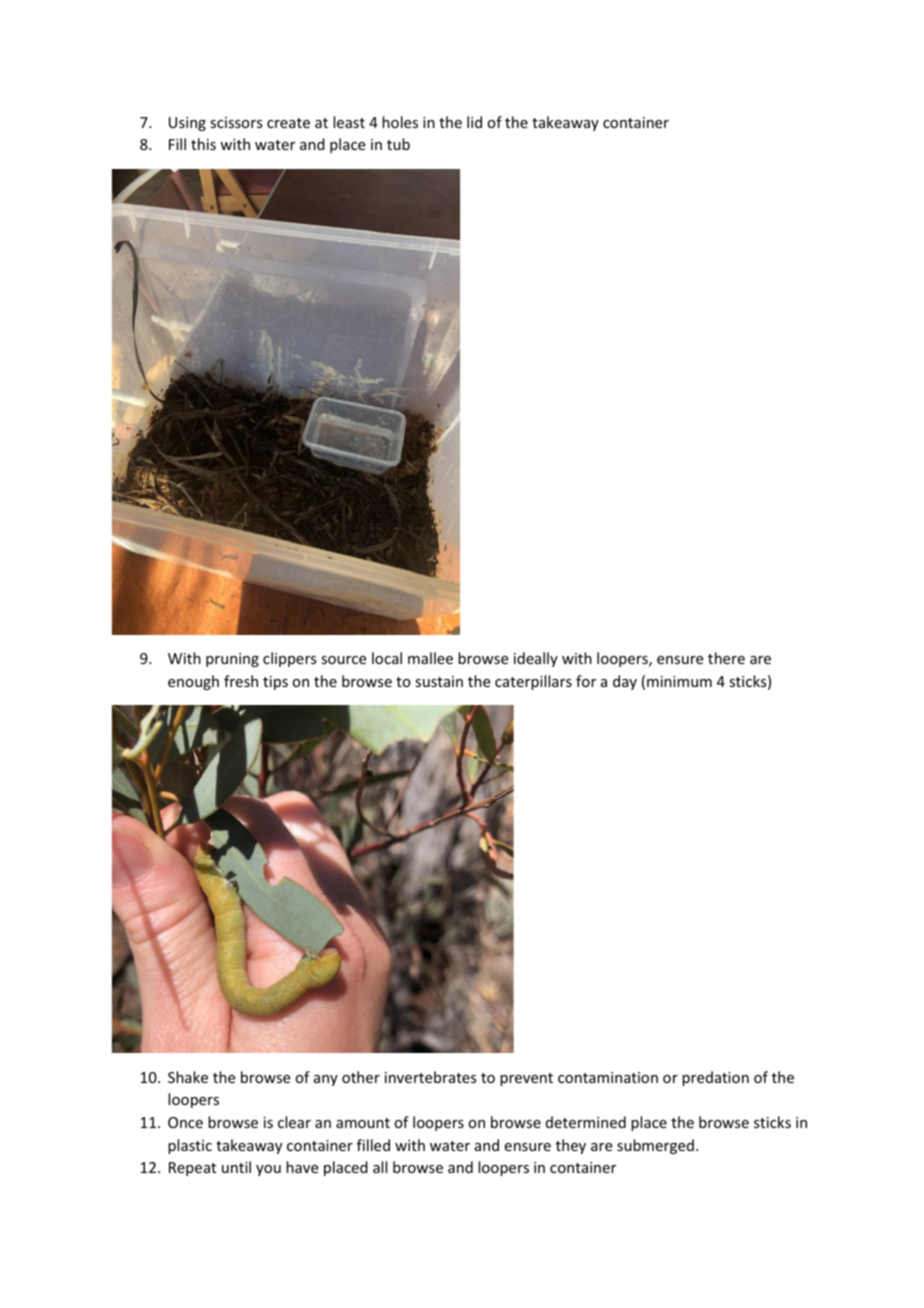  What do you see at coordinates (679, 681) in the page?
I see `minimum` at bounding box center [679, 681].
